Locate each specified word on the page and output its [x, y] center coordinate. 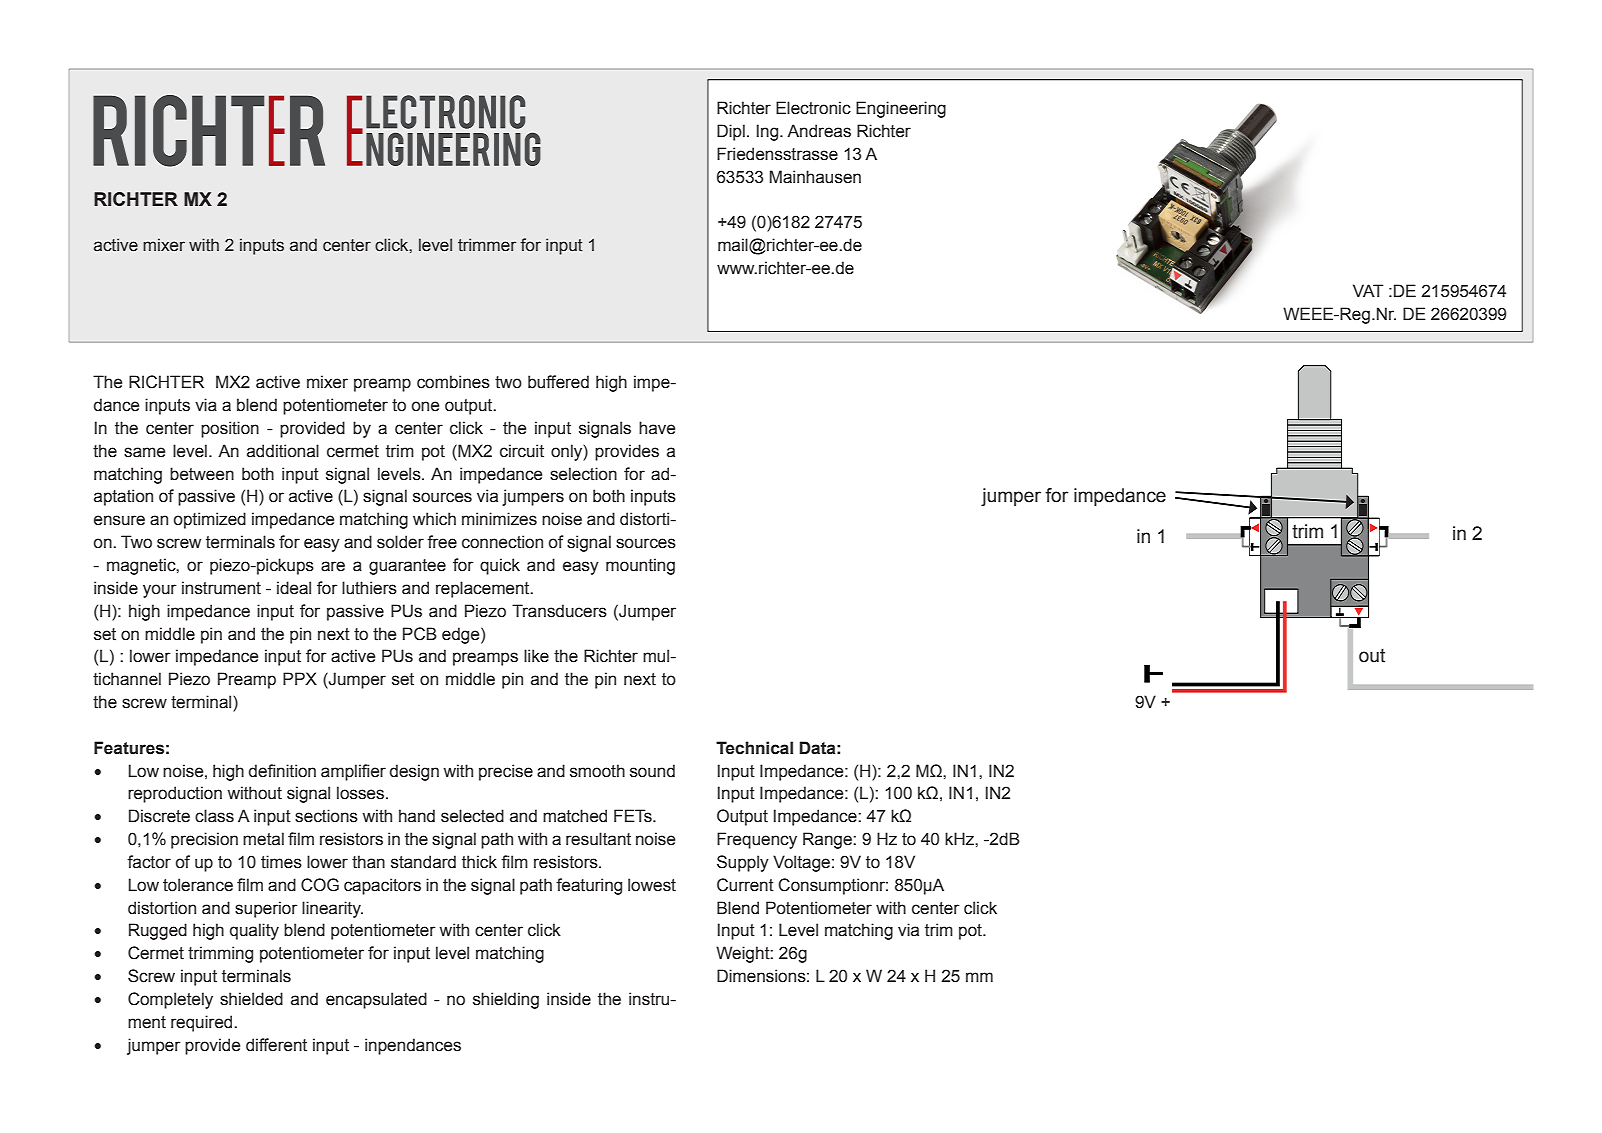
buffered [558, 382]
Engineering [901, 109]
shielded [251, 999]
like [536, 656]
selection [583, 474]
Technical [754, 748]
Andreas [819, 131]
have [657, 428]
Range [828, 840]
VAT [1368, 290]
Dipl [731, 132]
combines [453, 382]
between [202, 474]
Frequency [757, 840]
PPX [300, 678]
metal [263, 839]
